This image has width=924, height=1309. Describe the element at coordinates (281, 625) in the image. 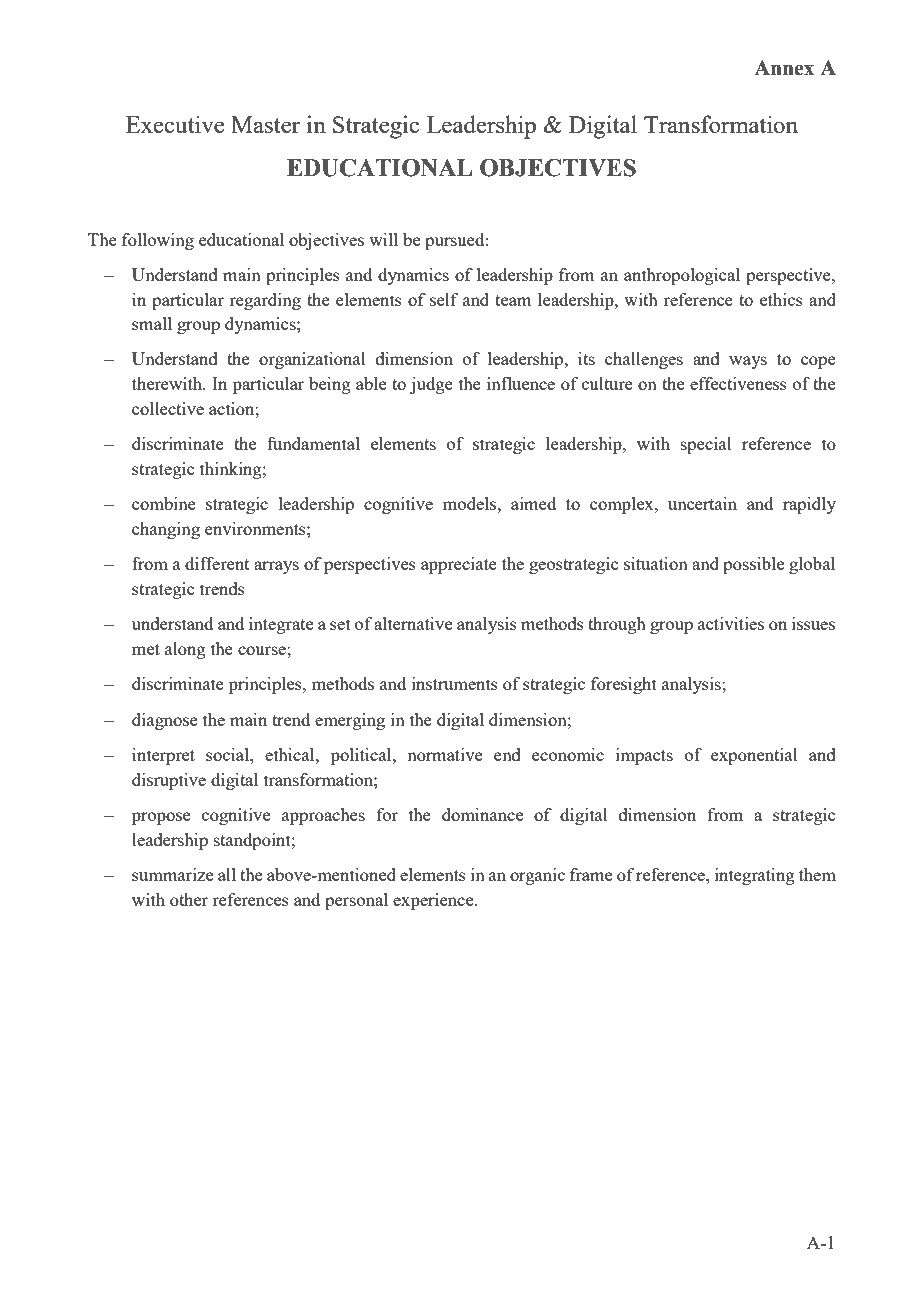

I see `integrate` at that location.
